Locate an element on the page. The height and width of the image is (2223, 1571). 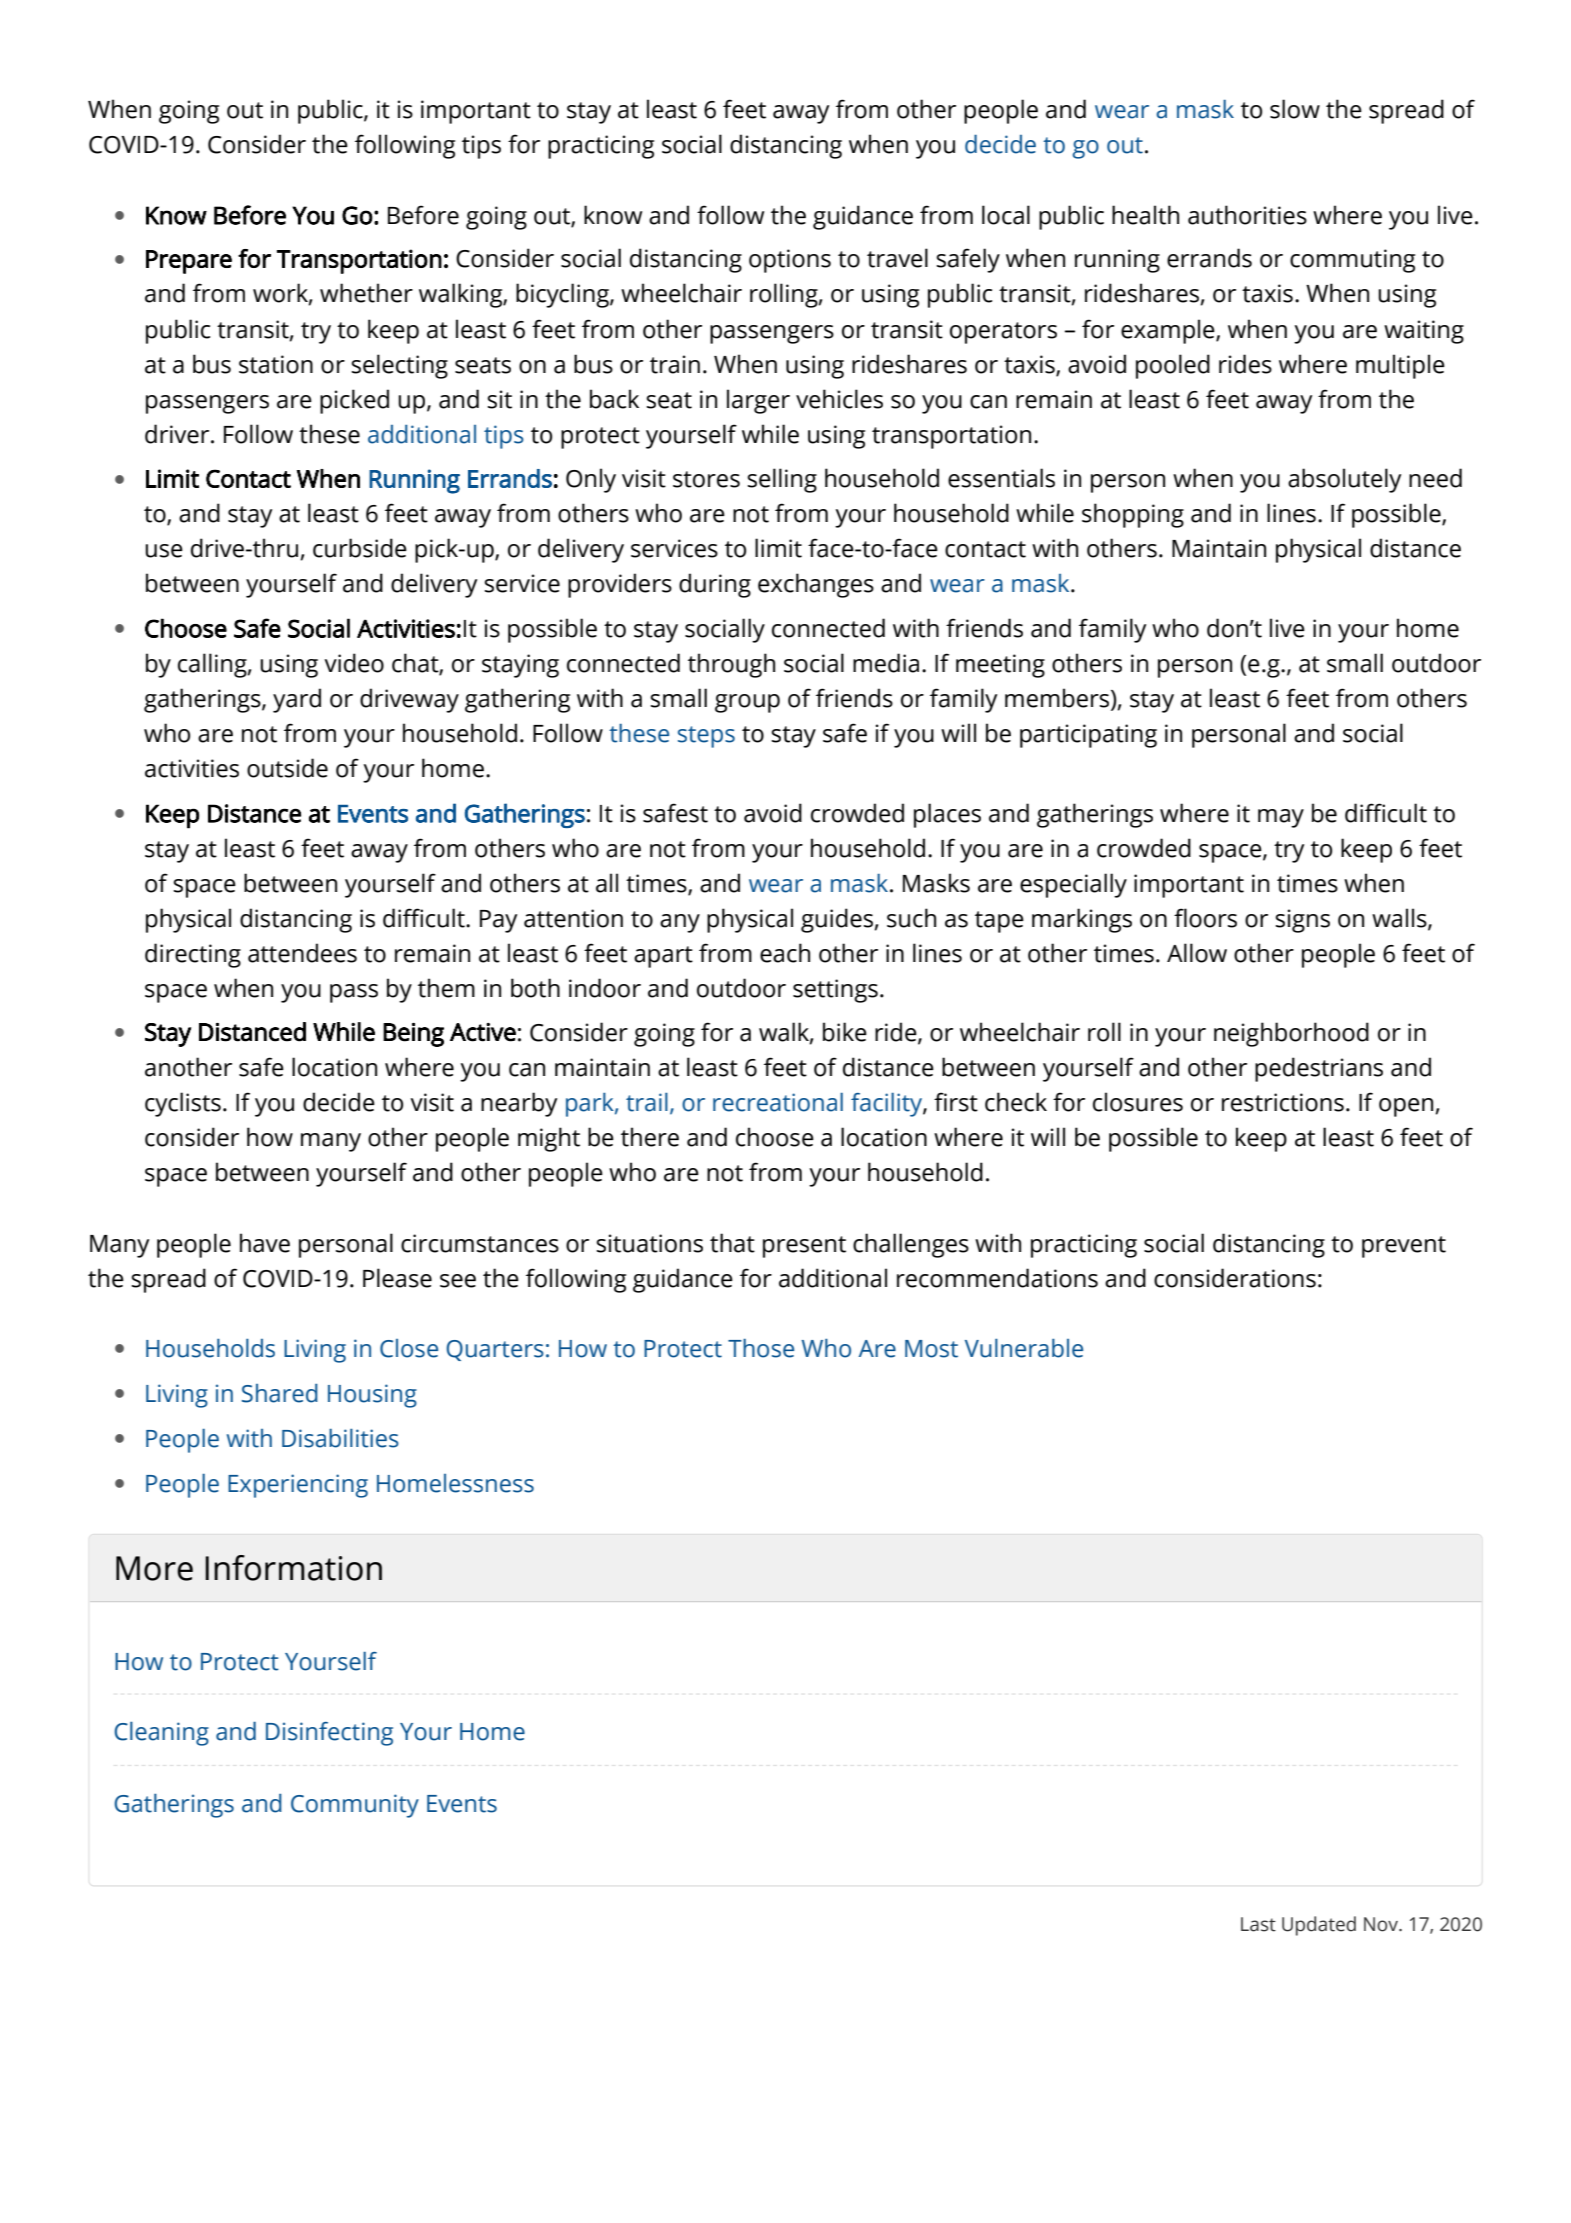
may is located at coordinates (1281, 818).
